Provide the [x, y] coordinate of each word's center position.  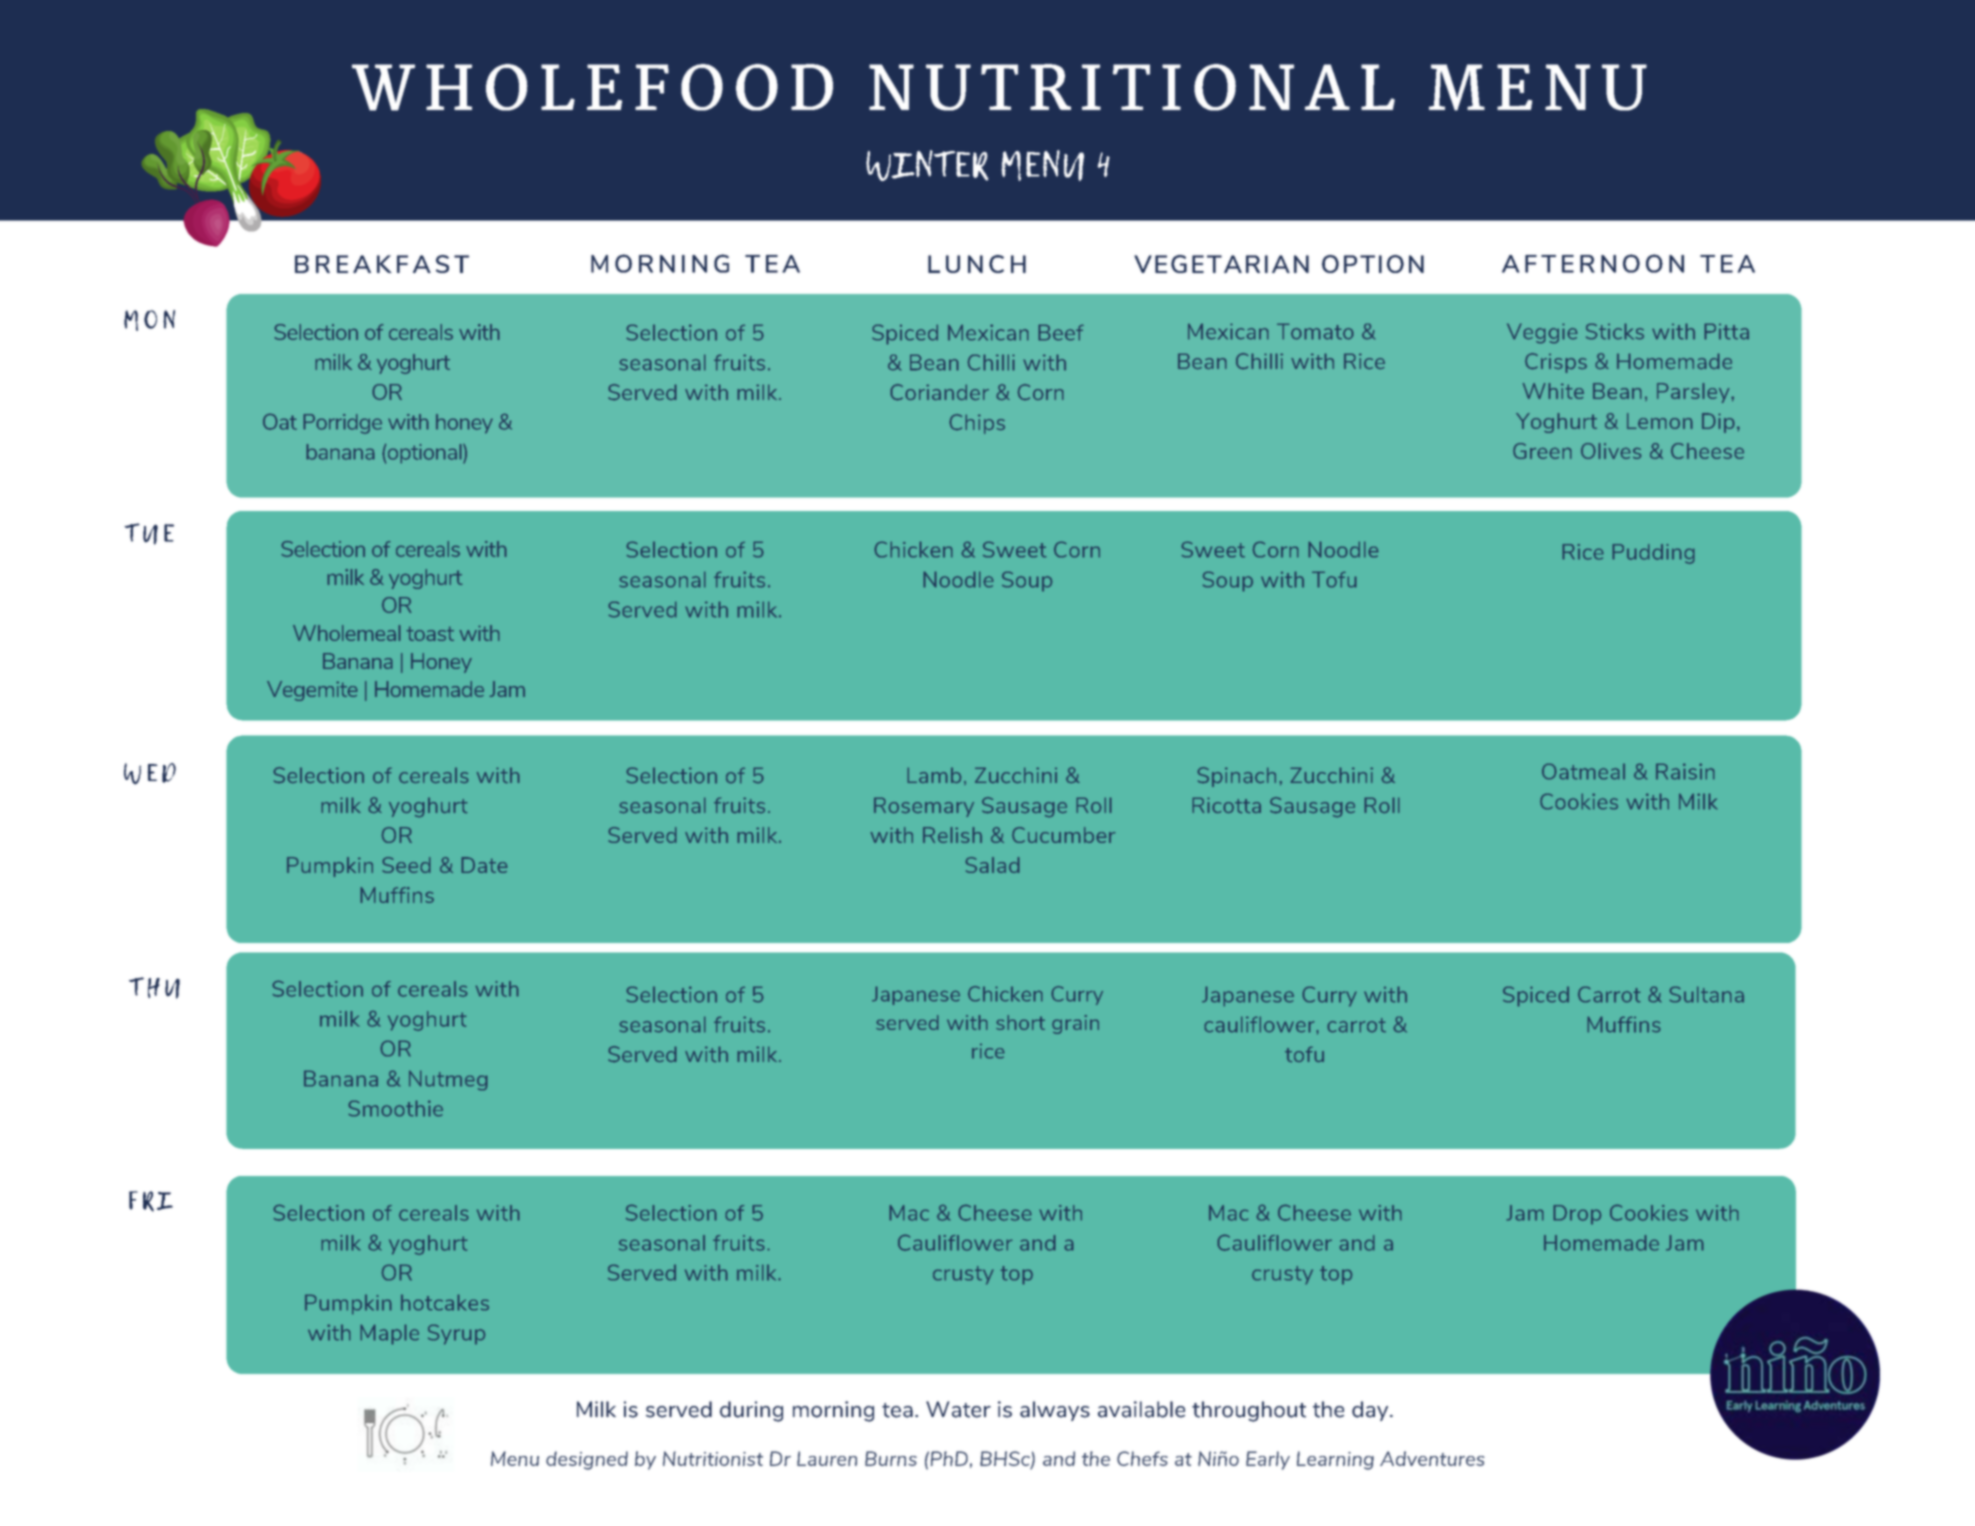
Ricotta [1226, 805]
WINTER [927, 165]
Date [484, 865]
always [1055, 1411]
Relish [952, 835]
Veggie [1542, 333]
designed [587, 1460]
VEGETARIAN [1221, 264]
